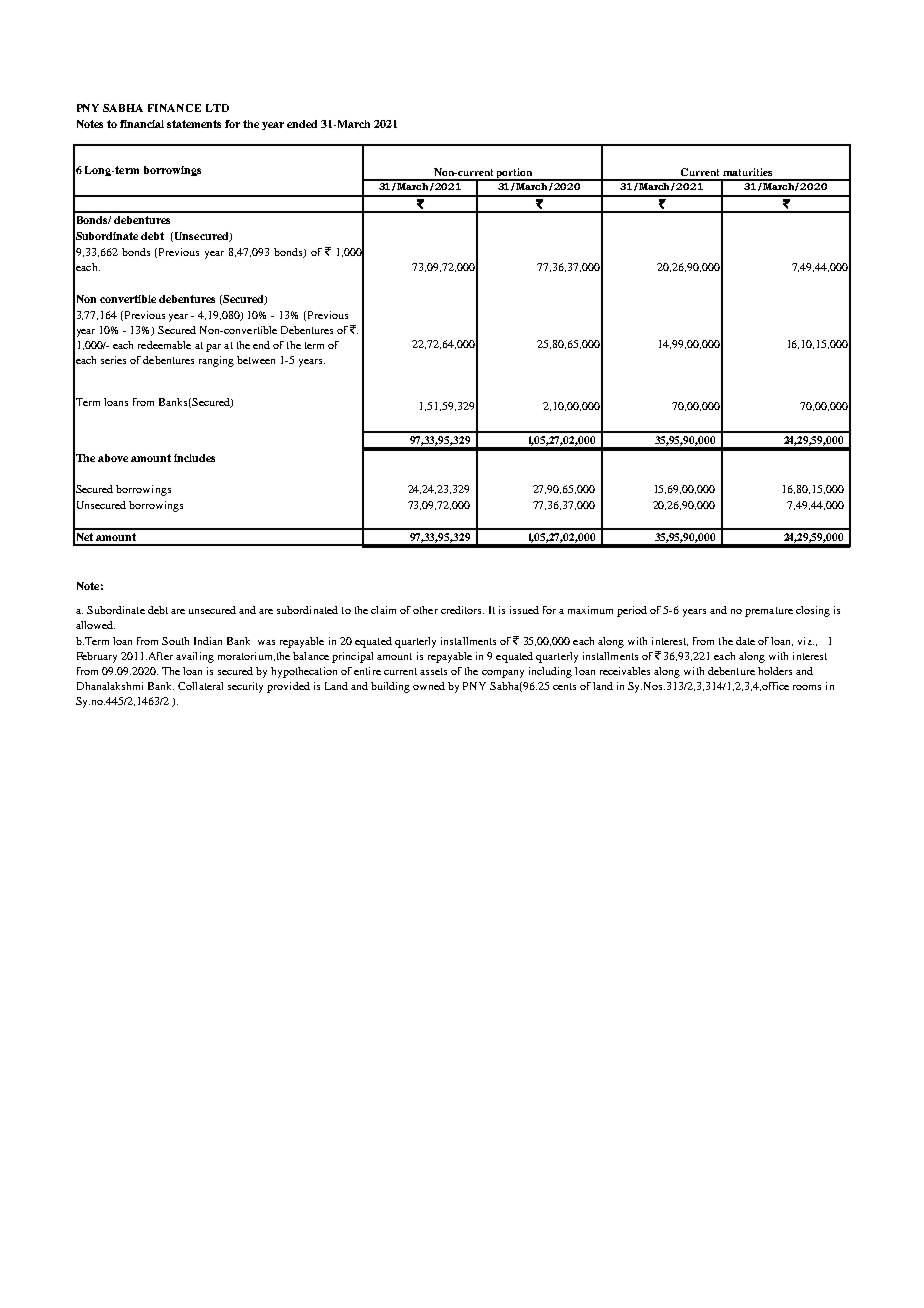 This document has height=1308, width=924. Describe the element at coordinates (425, 610) in the document. I see `other` at that location.
